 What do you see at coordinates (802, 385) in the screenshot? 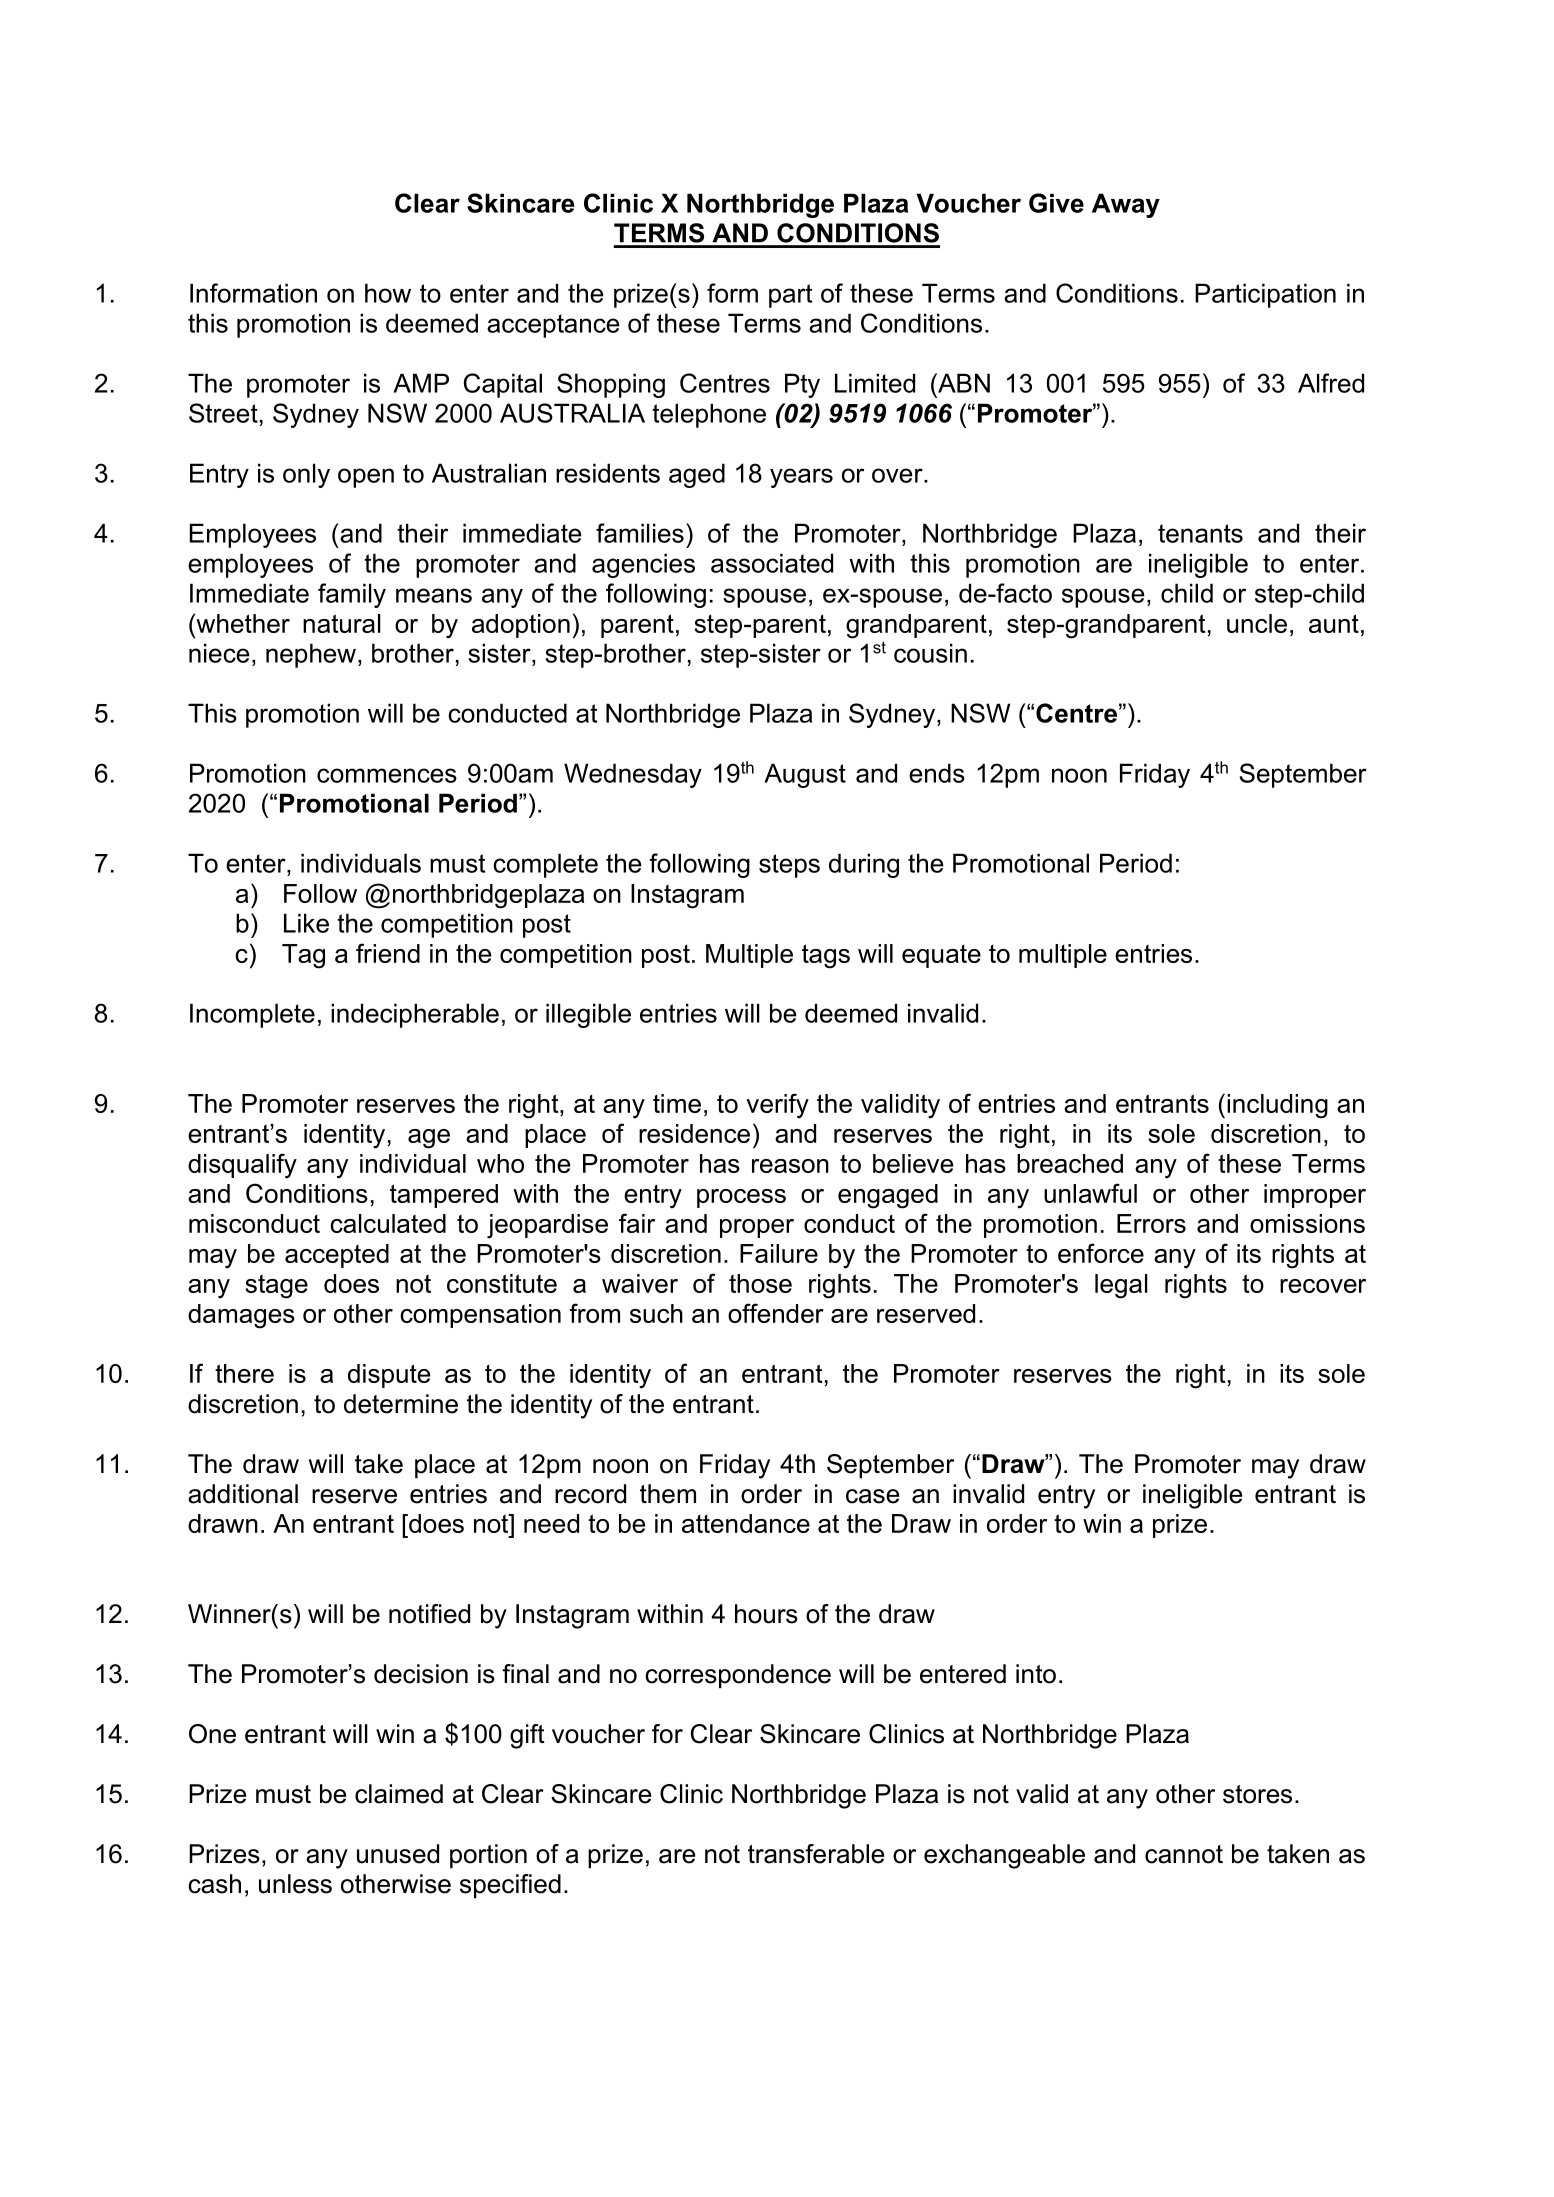
I see `Pty` at bounding box center [802, 385].
